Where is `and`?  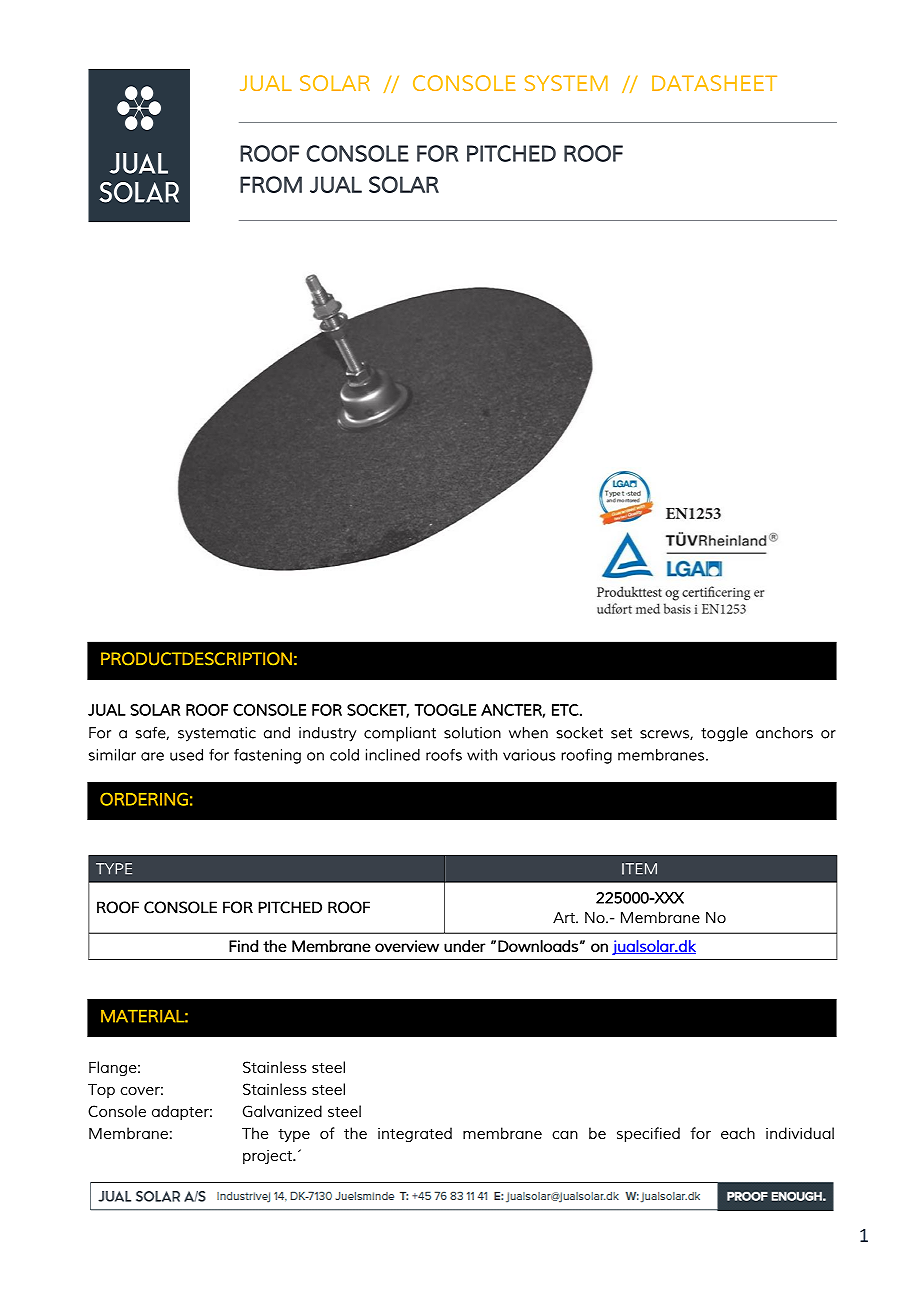
and is located at coordinates (277, 733).
